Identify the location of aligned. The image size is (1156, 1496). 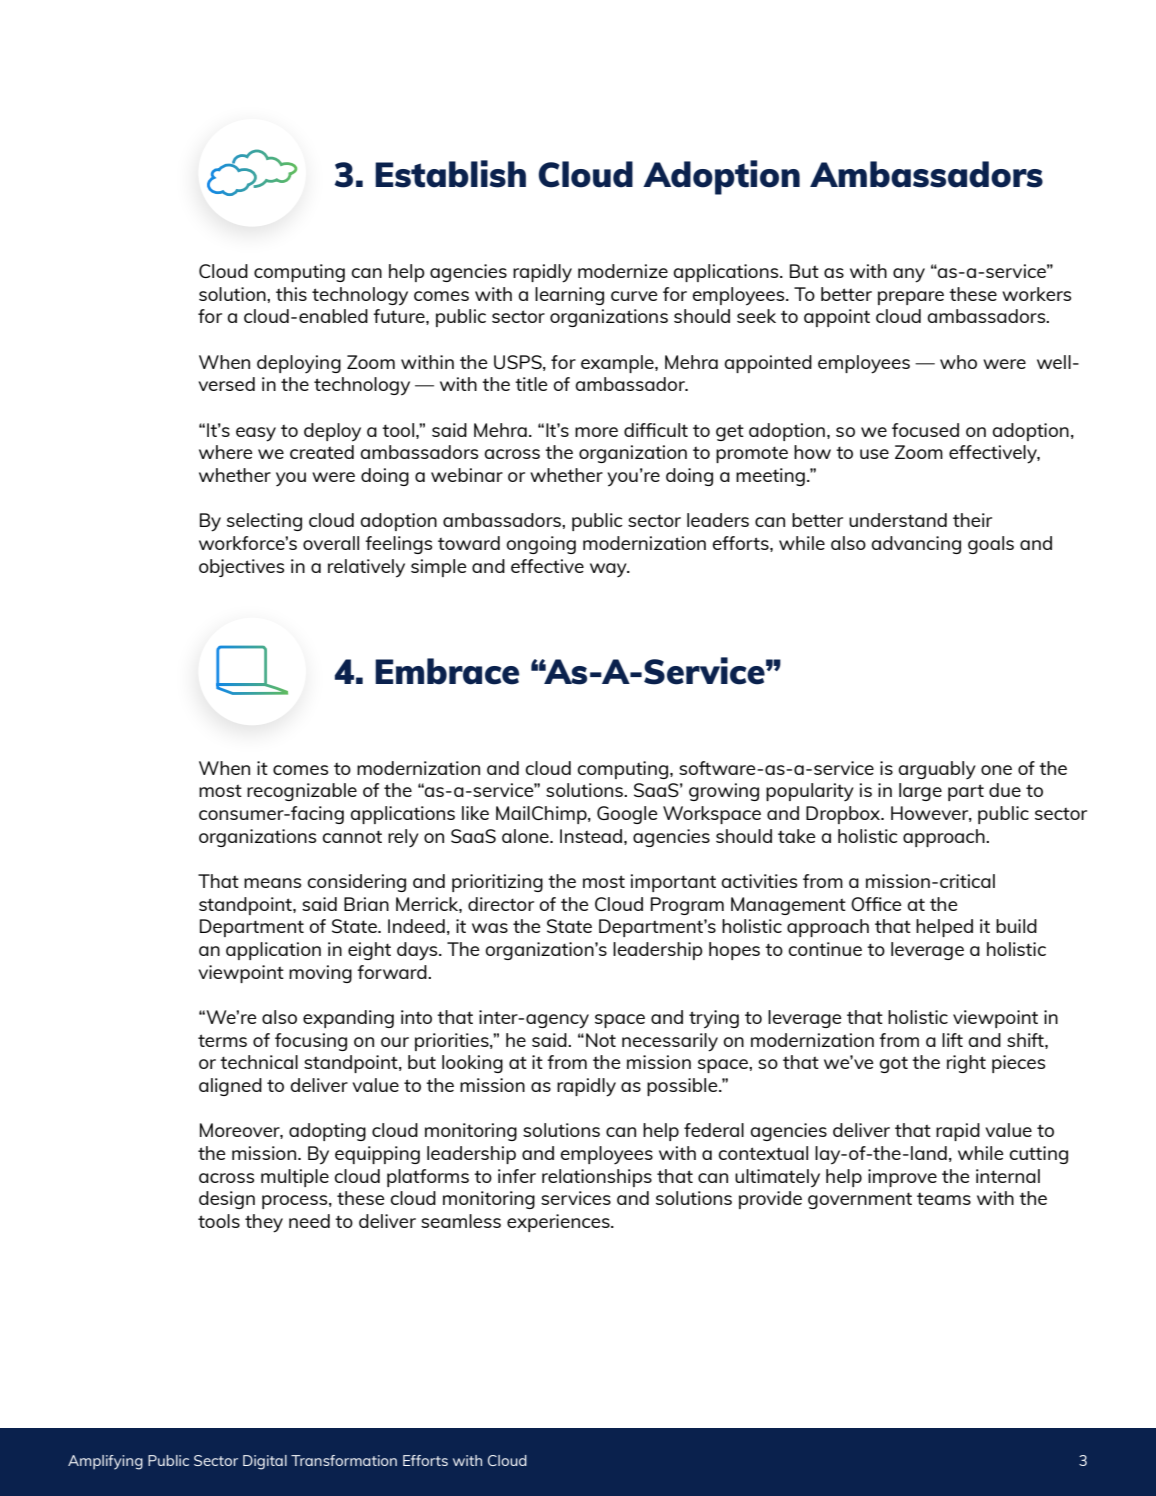
(230, 1087).
